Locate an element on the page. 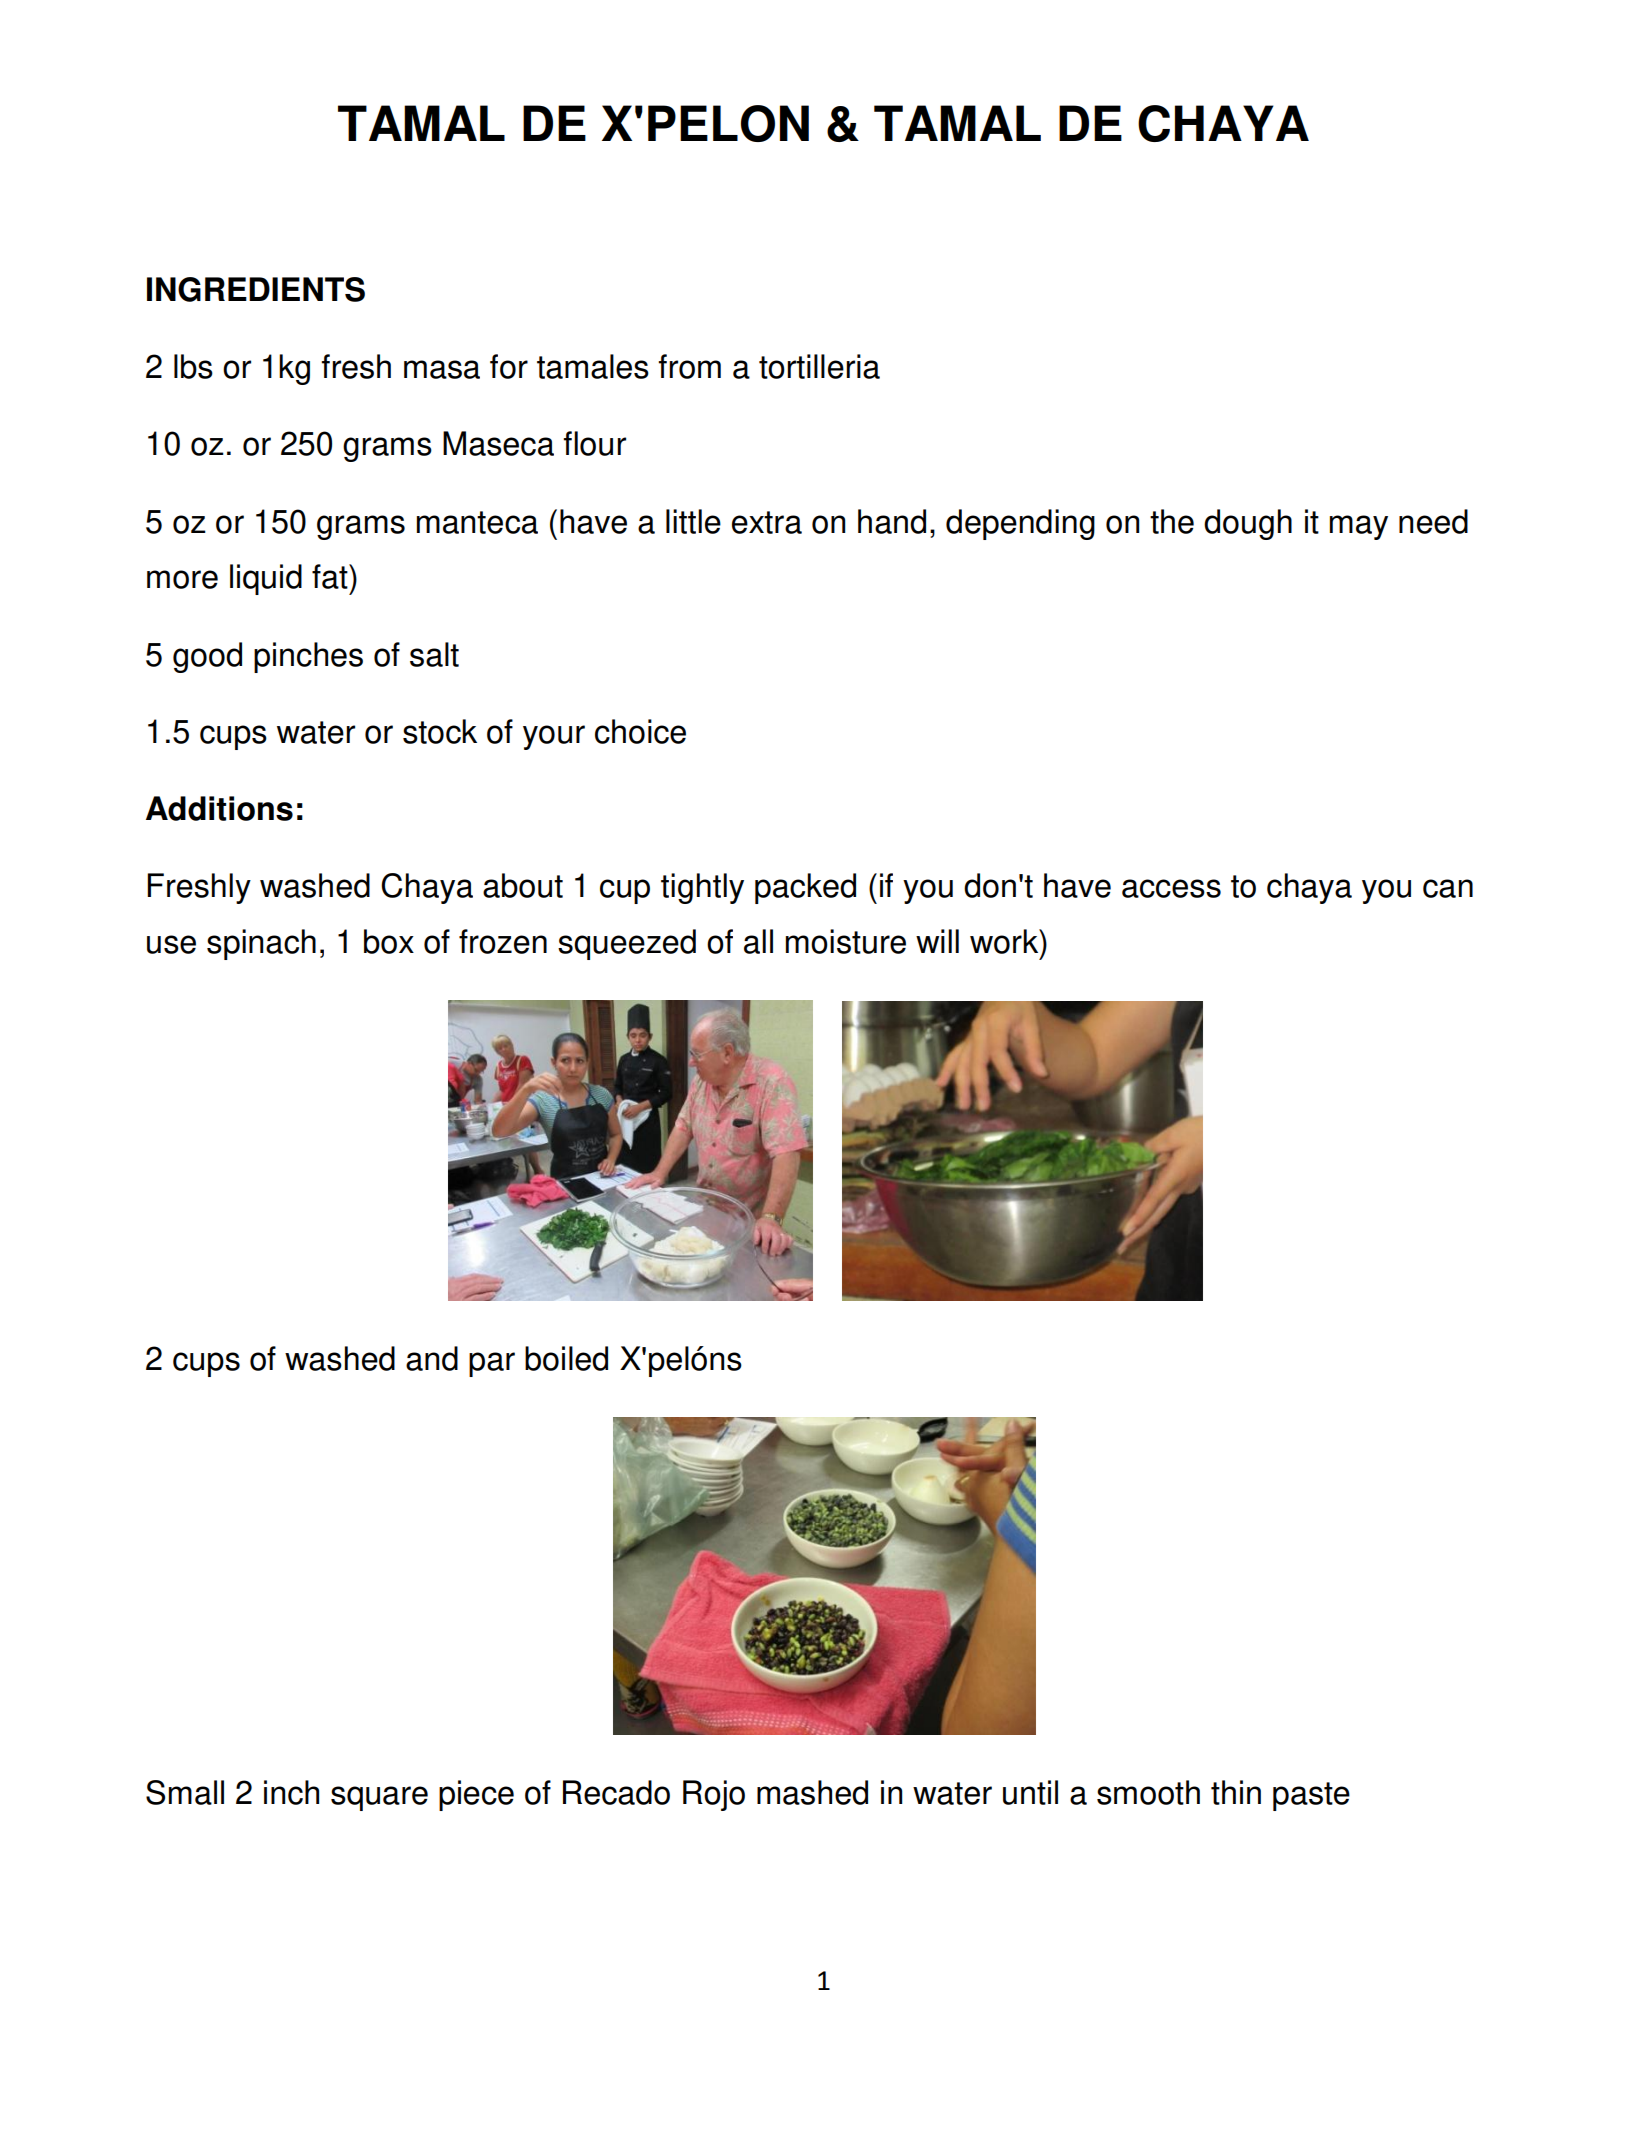 The height and width of the page is (2131, 1647). INGREDIENTS is located at coordinates (256, 289).
